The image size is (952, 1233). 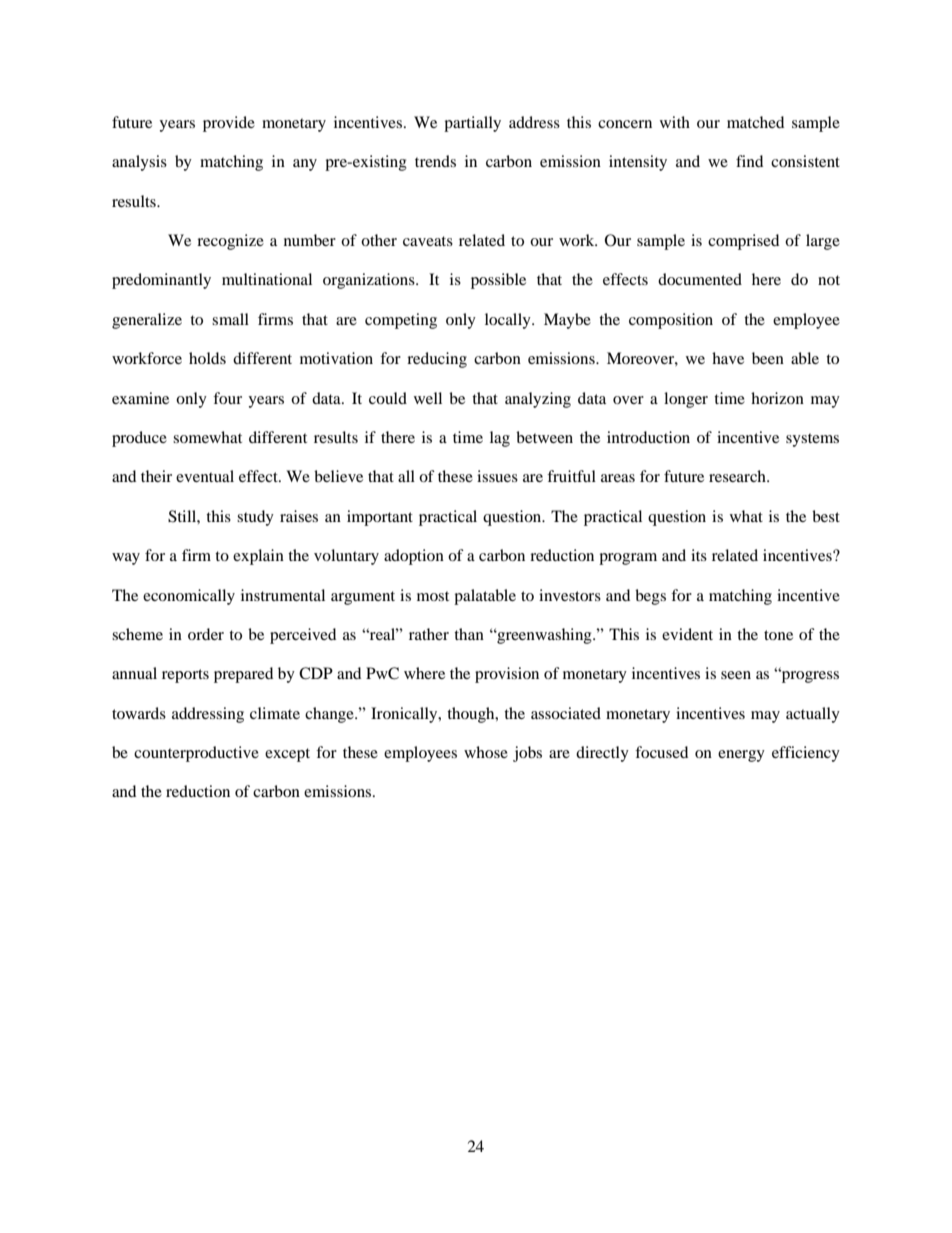 I want to click on matched, so click(x=755, y=122).
